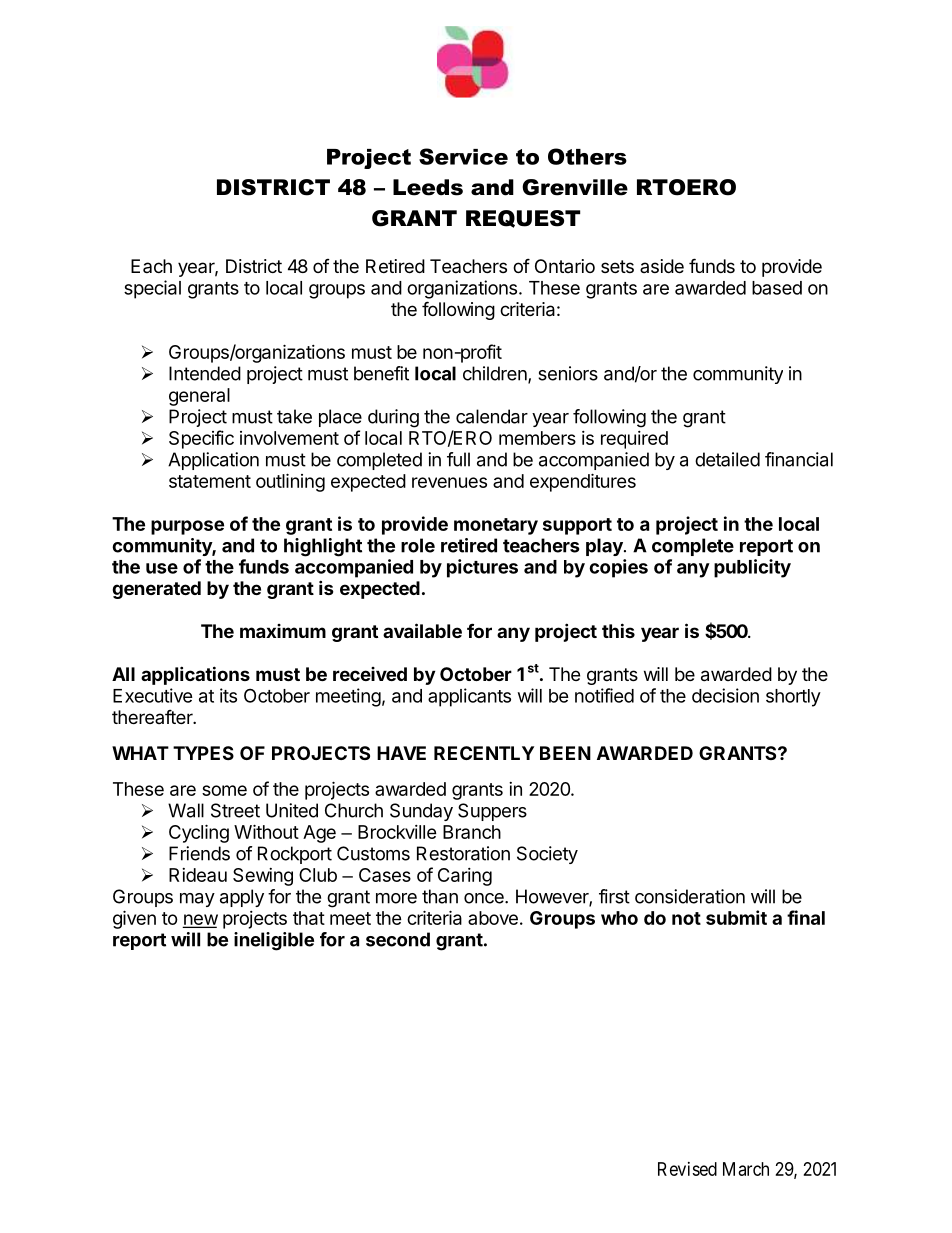  What do you see at coordinates (690, 896) in the image?
I see `consideration` at bounding box center [690, 896].
